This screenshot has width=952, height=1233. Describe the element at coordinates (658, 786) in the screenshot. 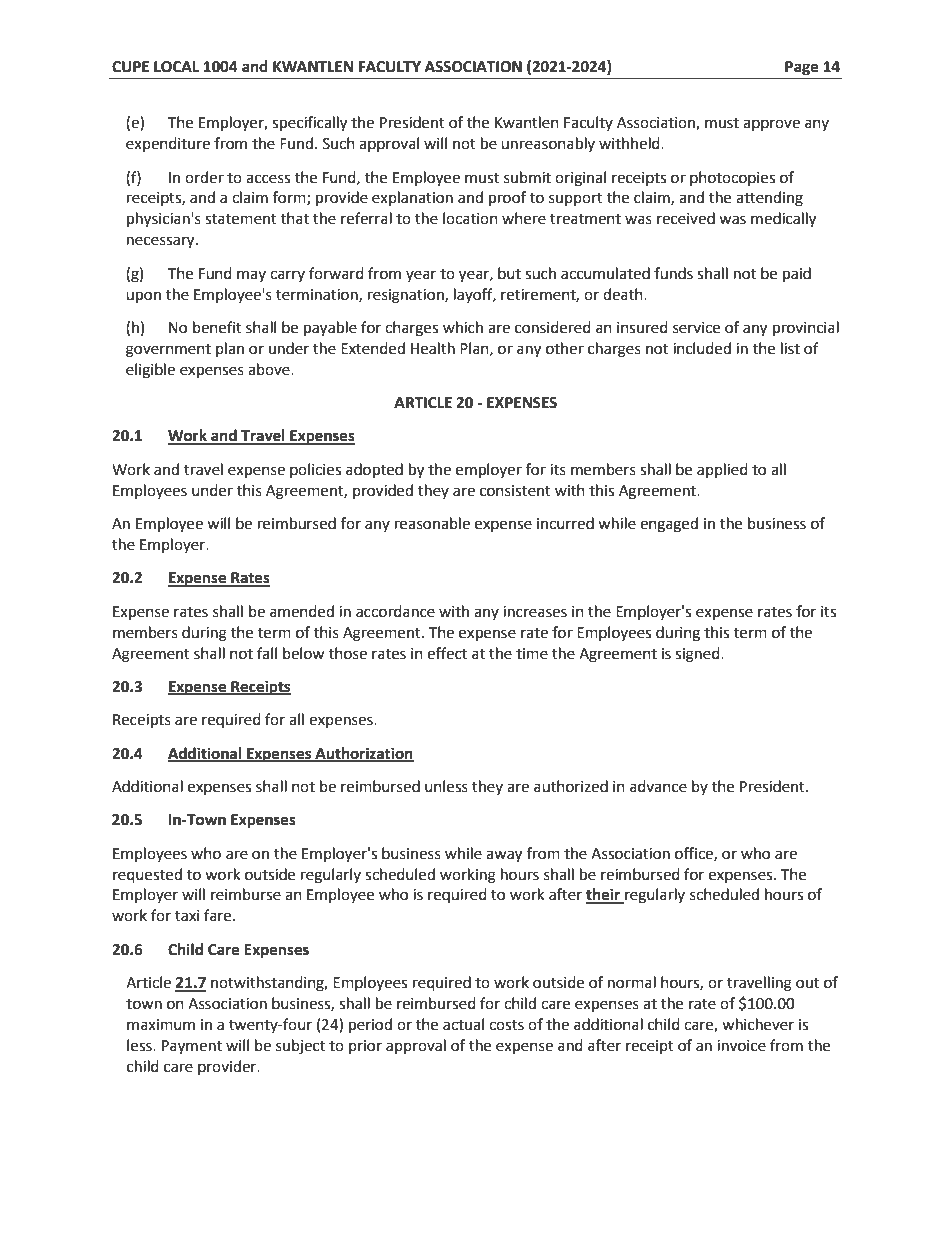

I see `advance` at that location.
